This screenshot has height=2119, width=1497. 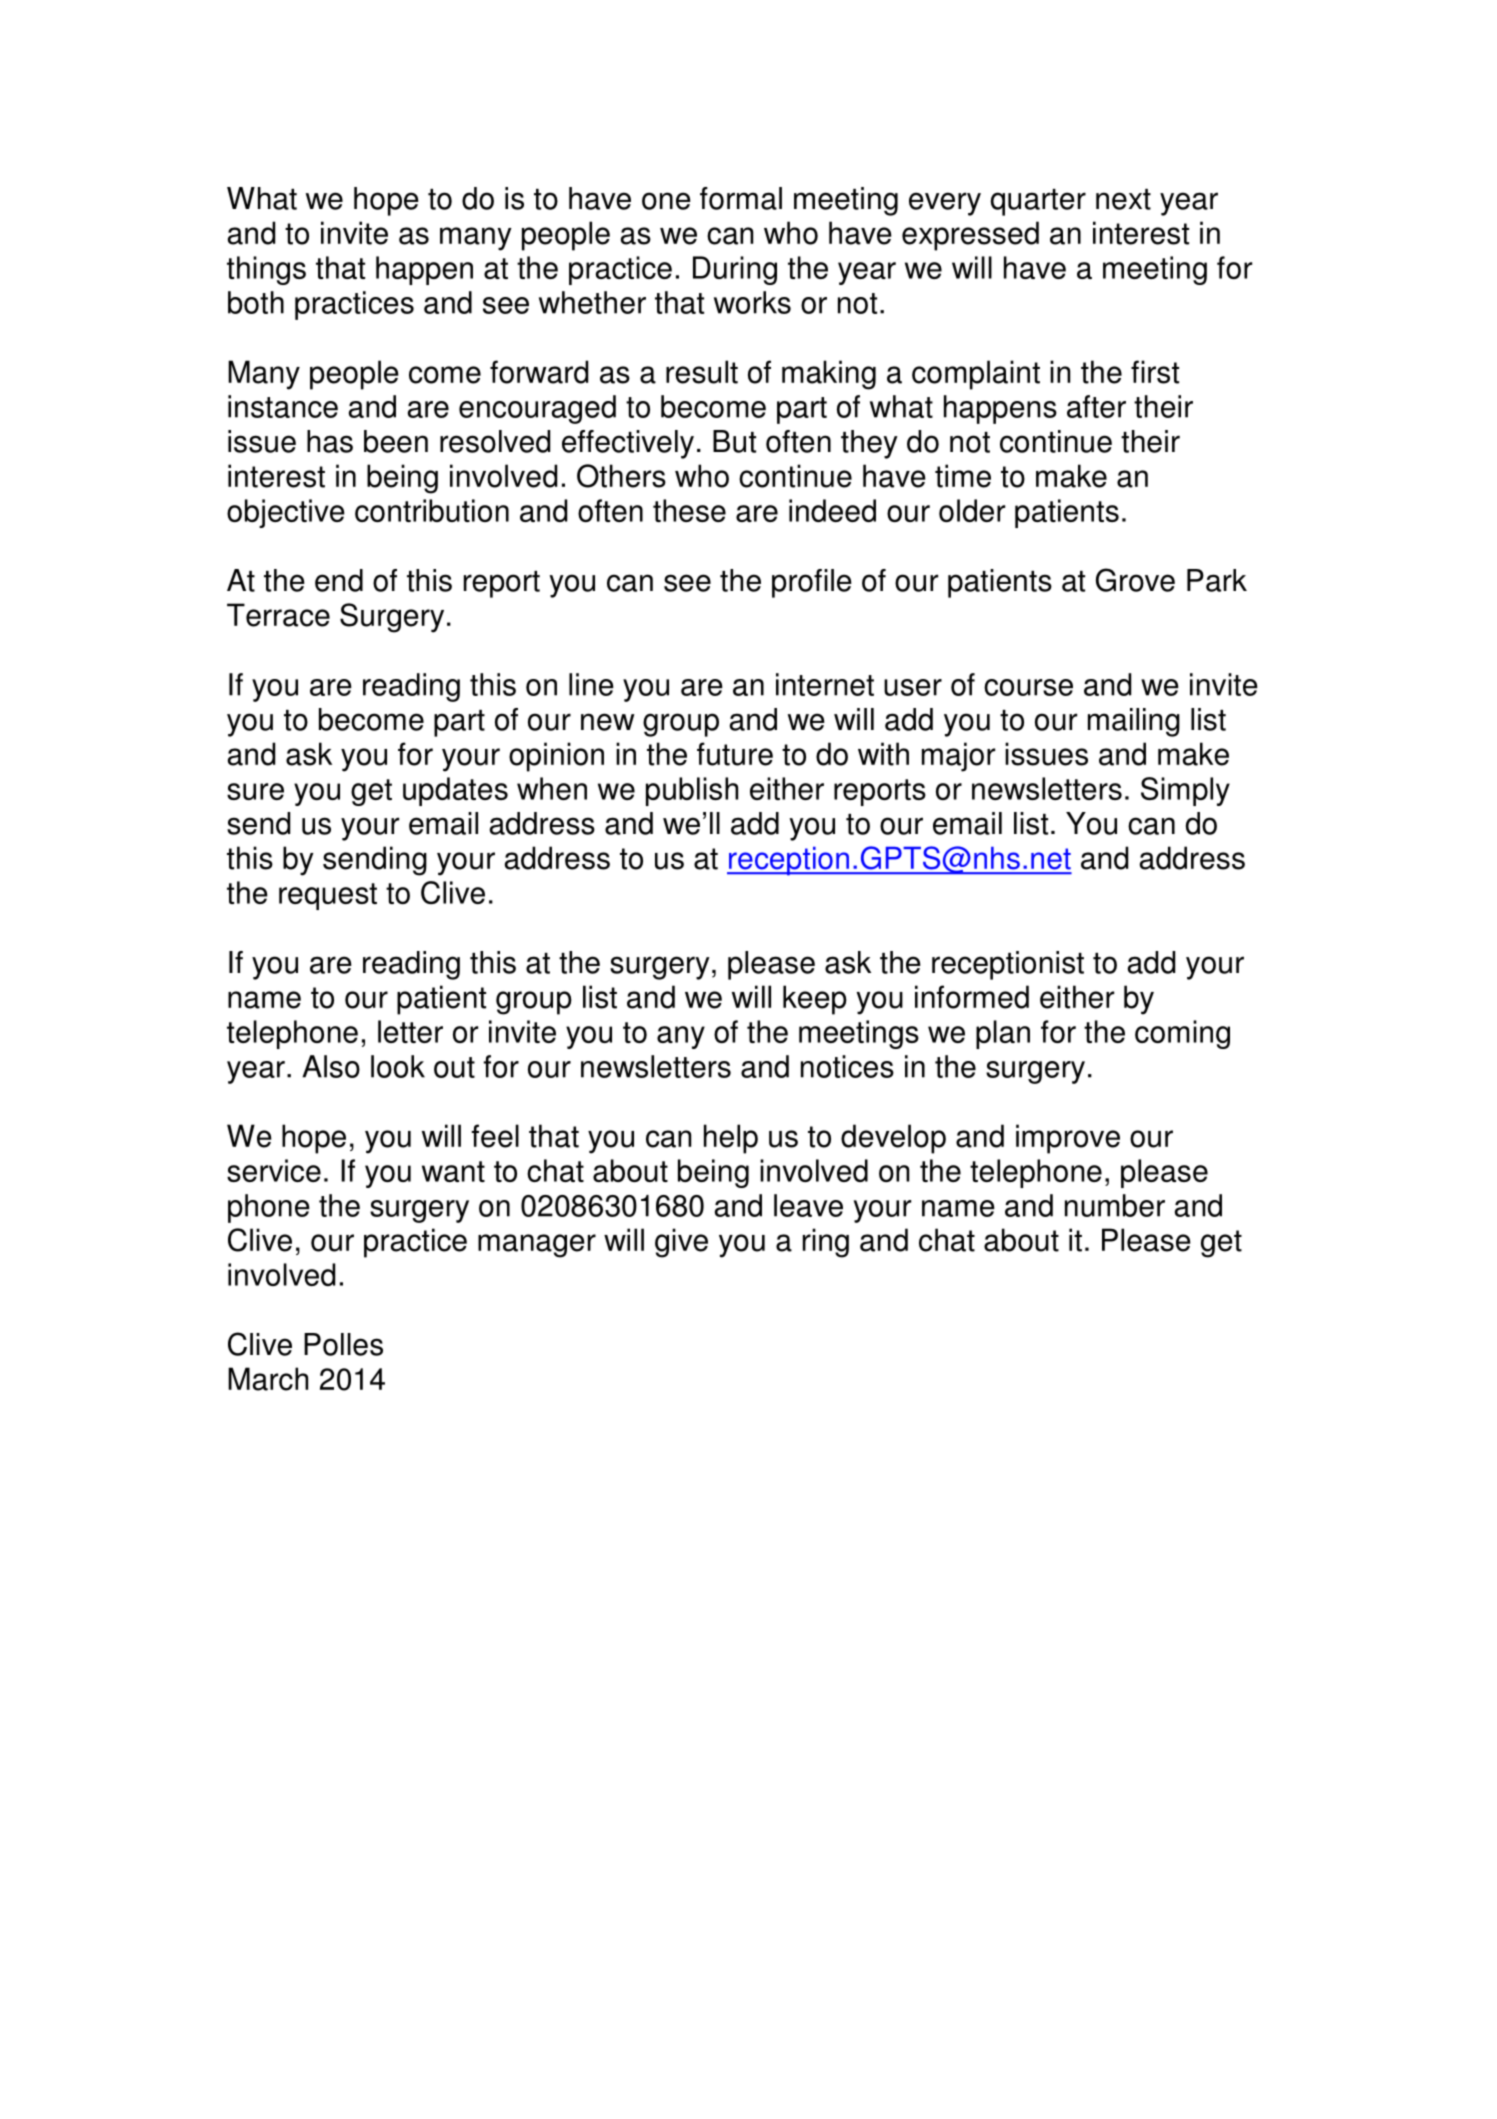 I want to click on profile, so click(x=812, y=583).
